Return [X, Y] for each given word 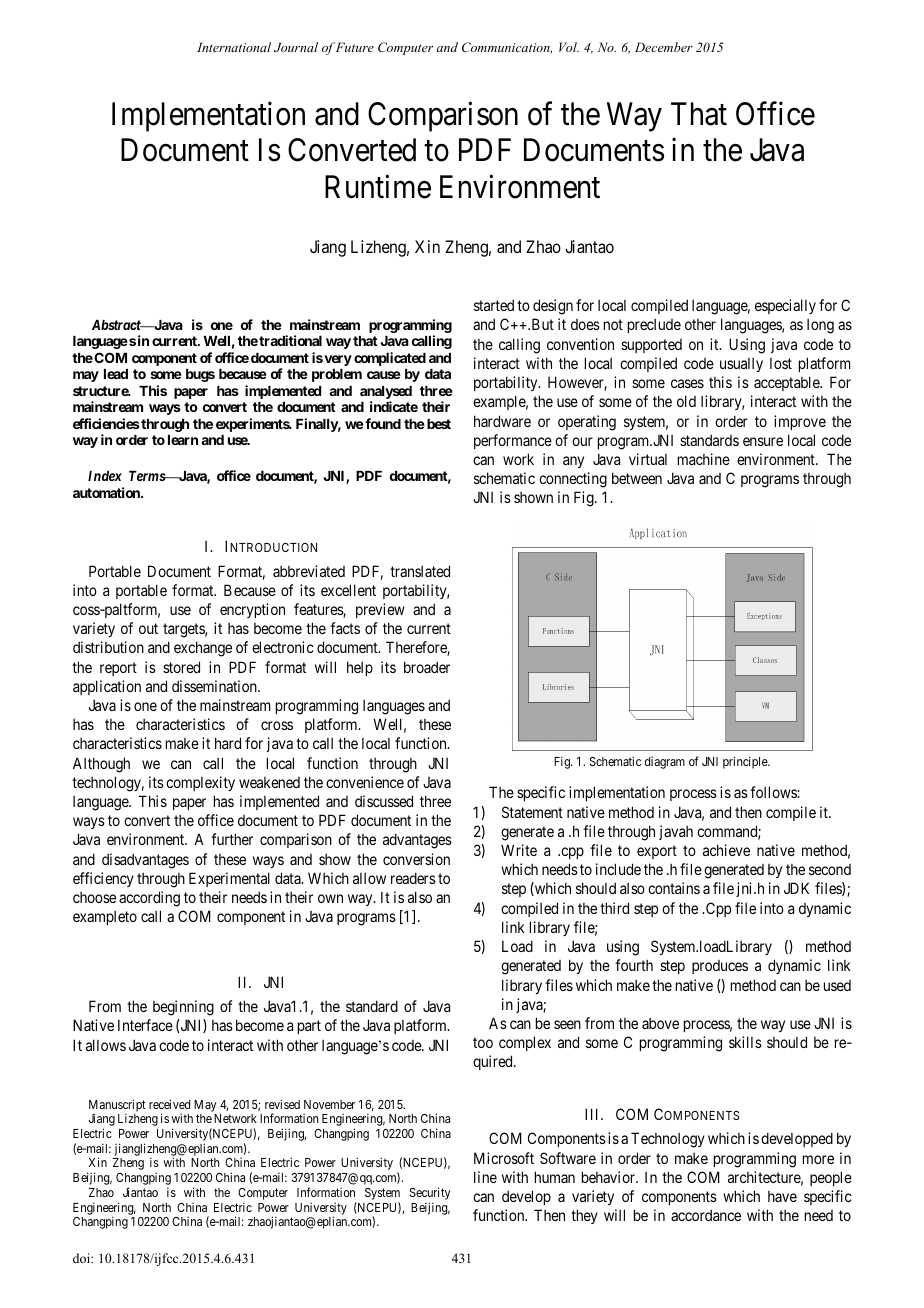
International [234, 47]
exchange [203, 649]
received [169, 1104]
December [664, 47]
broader [427, 667]
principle [746, 762]
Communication [507, 48]
